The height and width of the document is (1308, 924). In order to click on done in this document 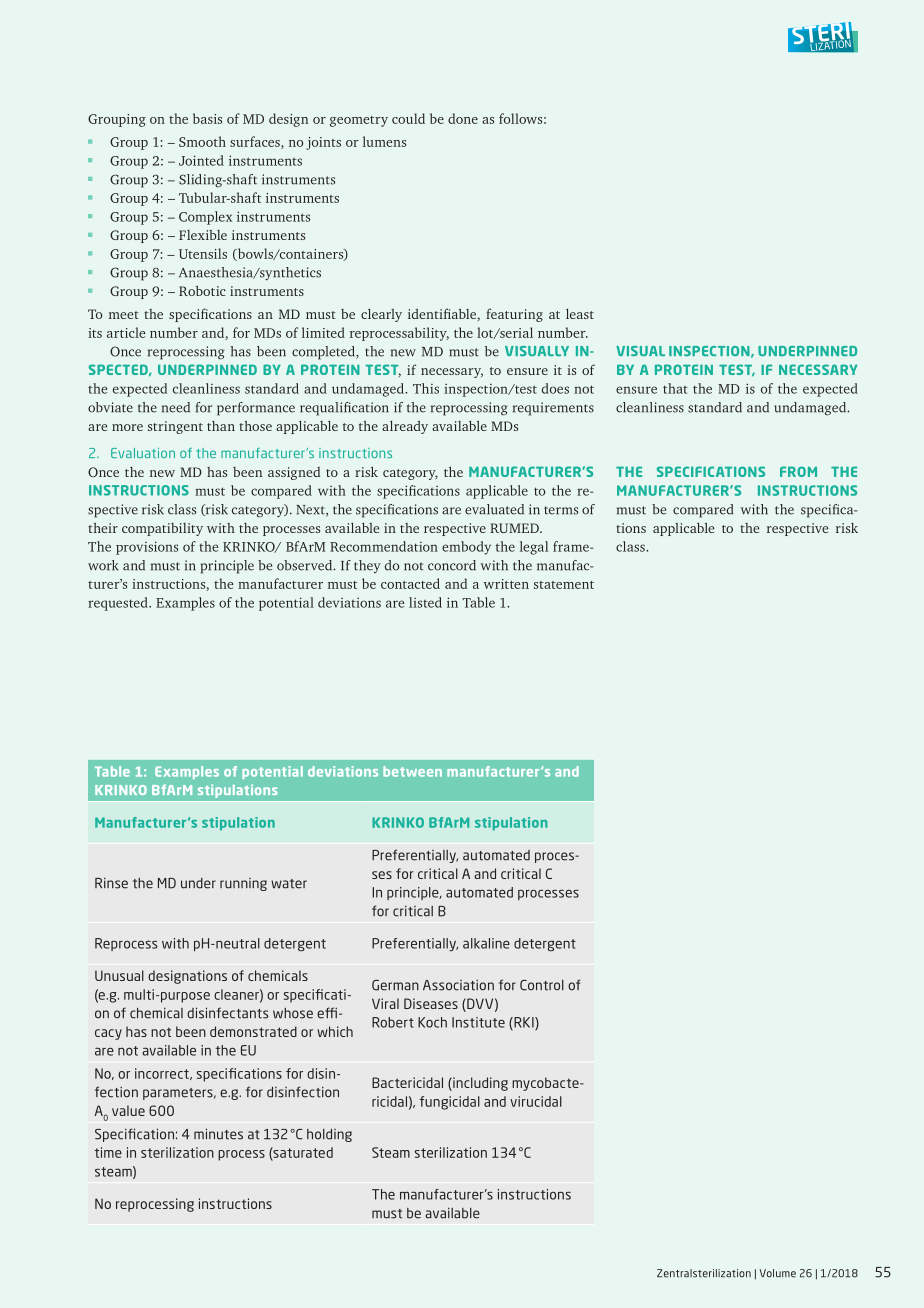, I will do `click(463, 118)`.
